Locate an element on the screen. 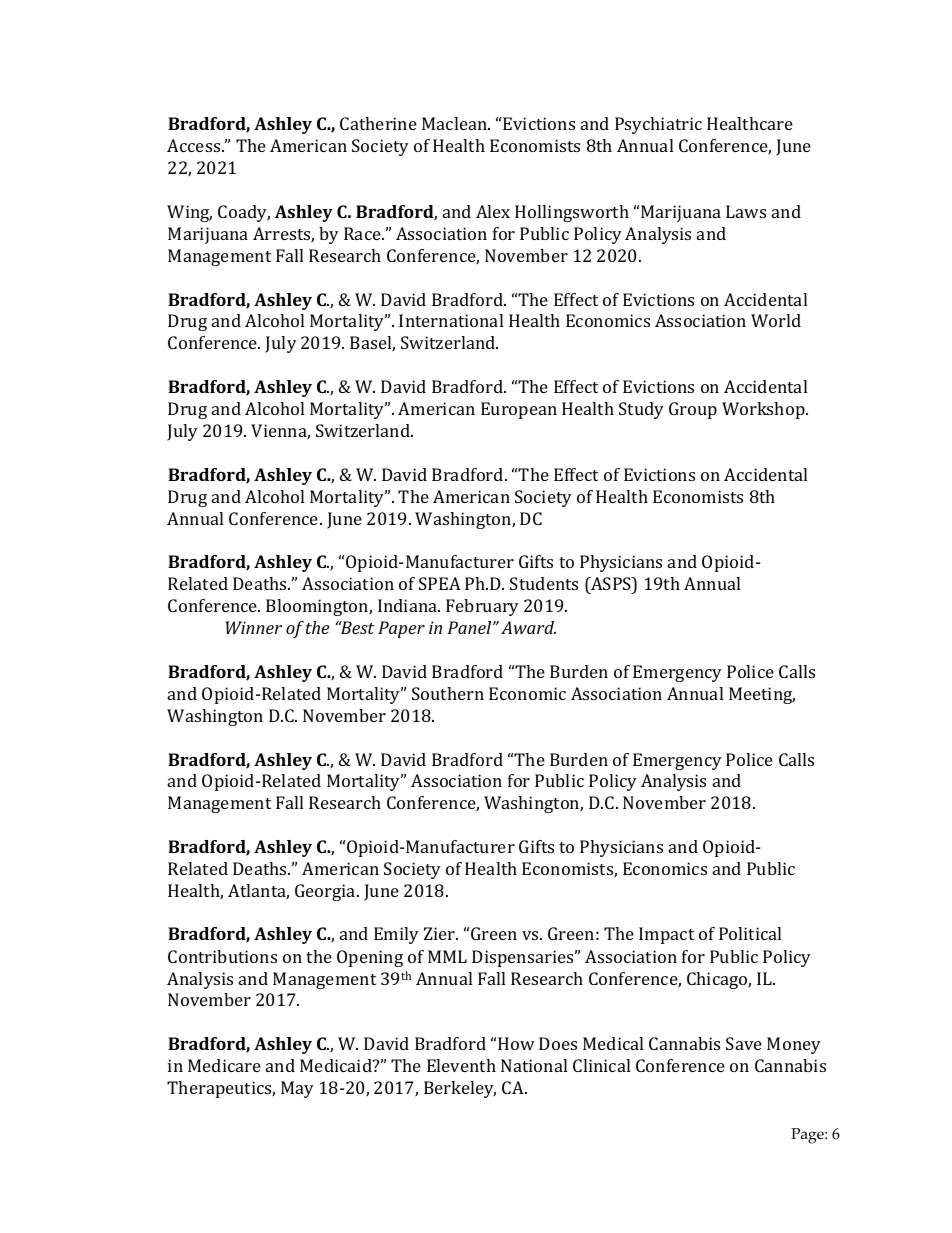 Image resolution: width=952 pixels, height=1233 pixels. Meeting is located at coordinates (762, 695).
